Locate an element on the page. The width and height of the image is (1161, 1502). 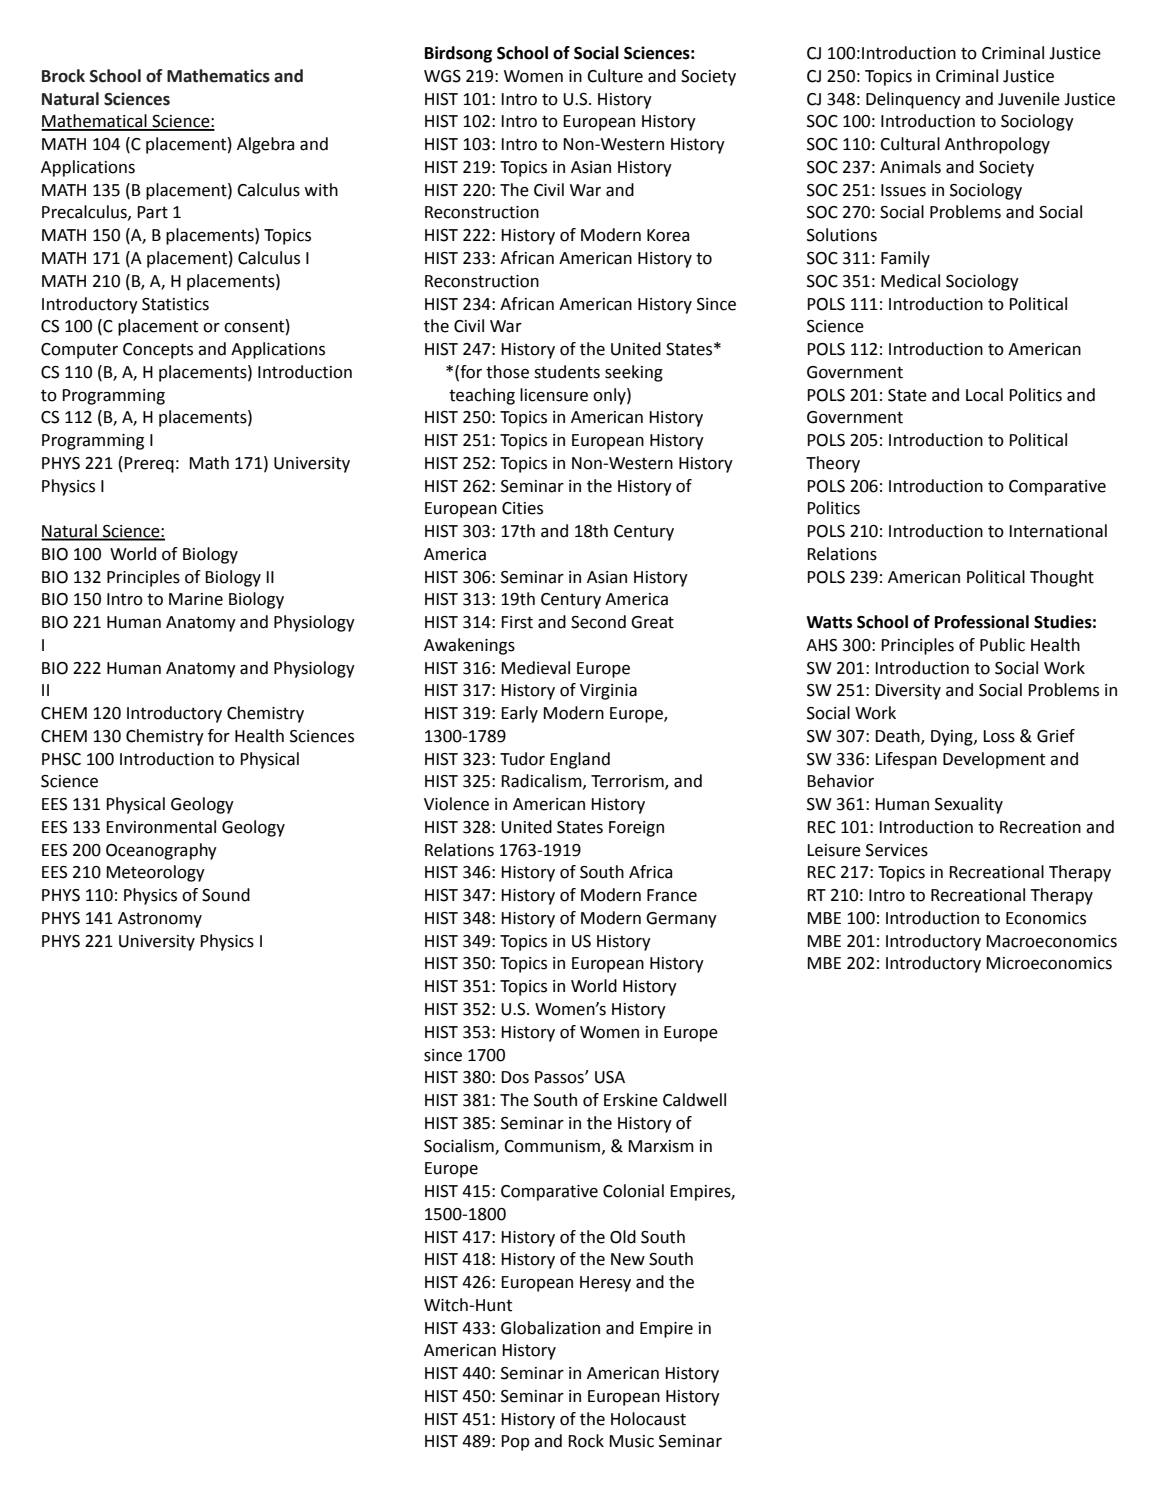
Cities is located at coordinates (522, 508).
